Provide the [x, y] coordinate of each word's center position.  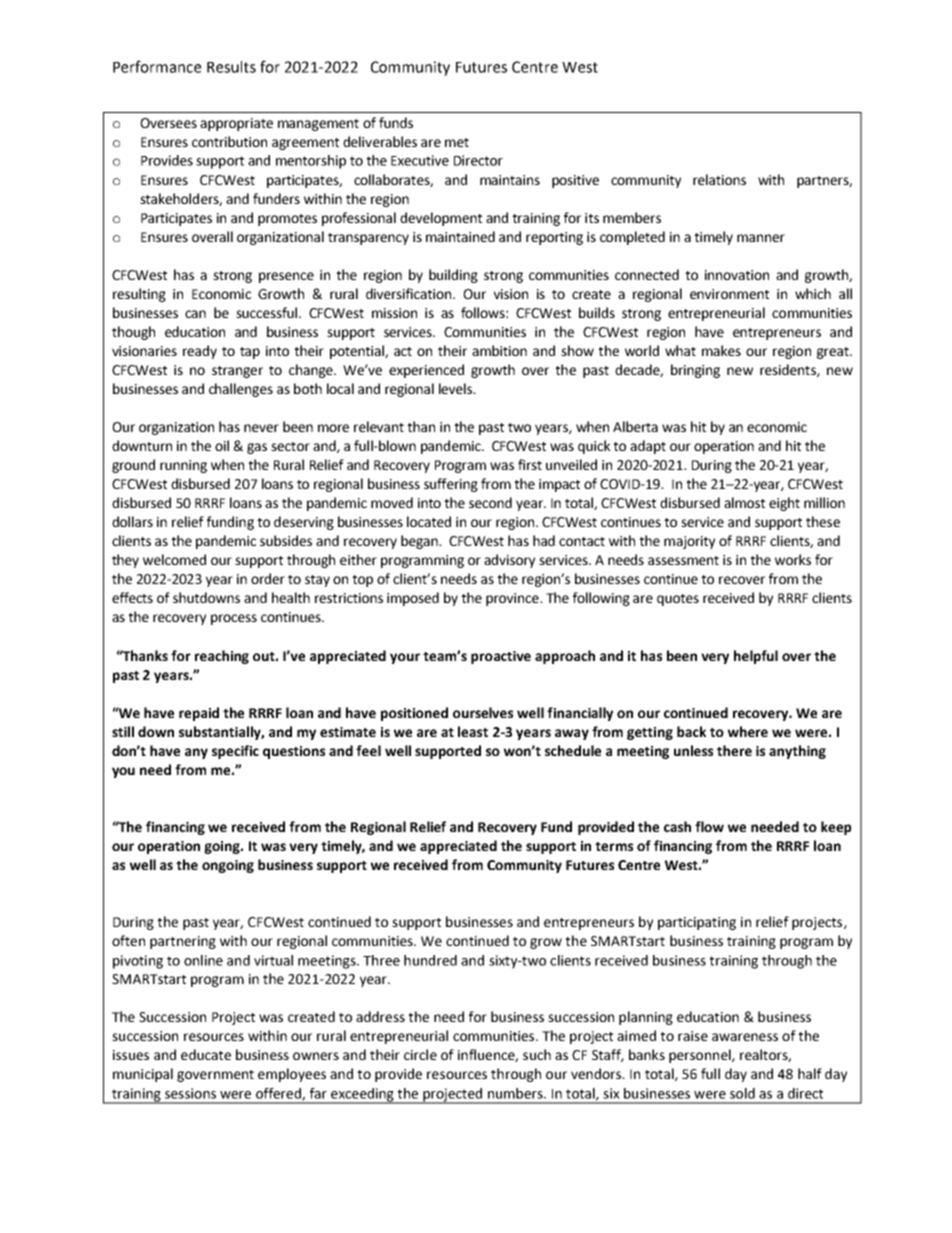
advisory [509, 561]
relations [719, 179]
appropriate [236, 124]
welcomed [174, 559]
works [793, 559]
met [457, 142]
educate [206, 1054]
